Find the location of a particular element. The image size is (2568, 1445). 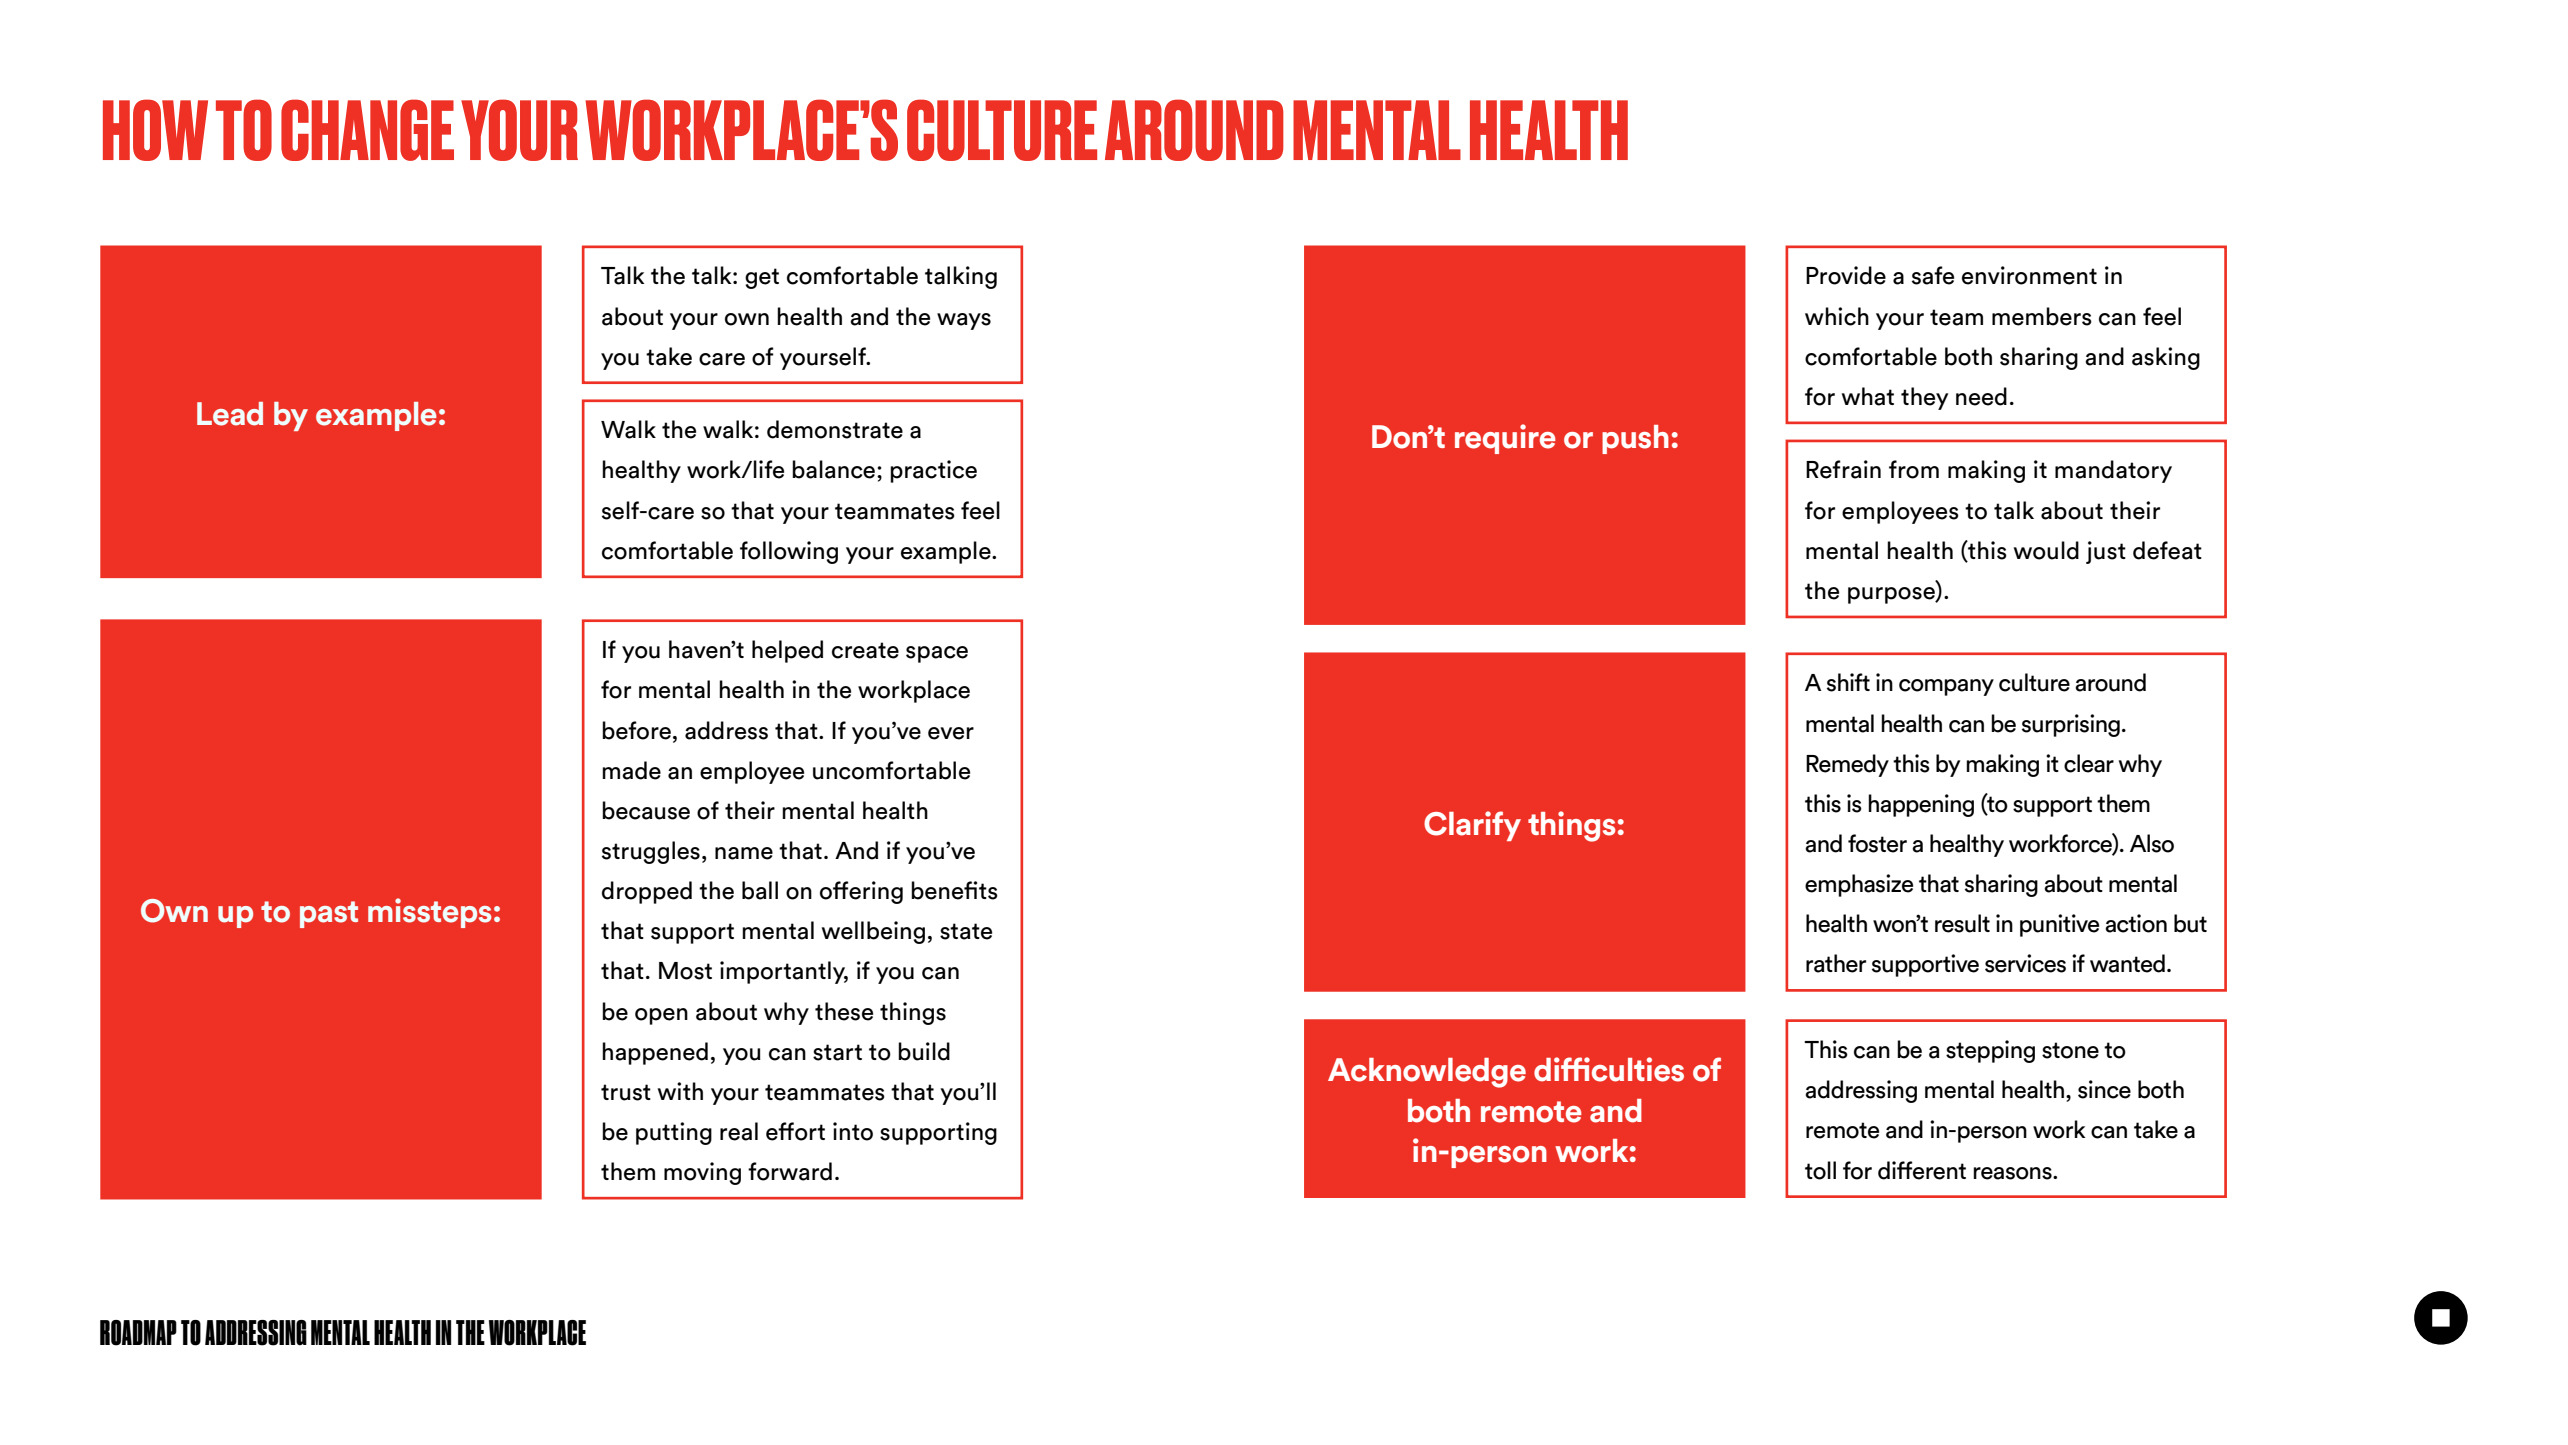

ever is located at coordinates (951, 733).
